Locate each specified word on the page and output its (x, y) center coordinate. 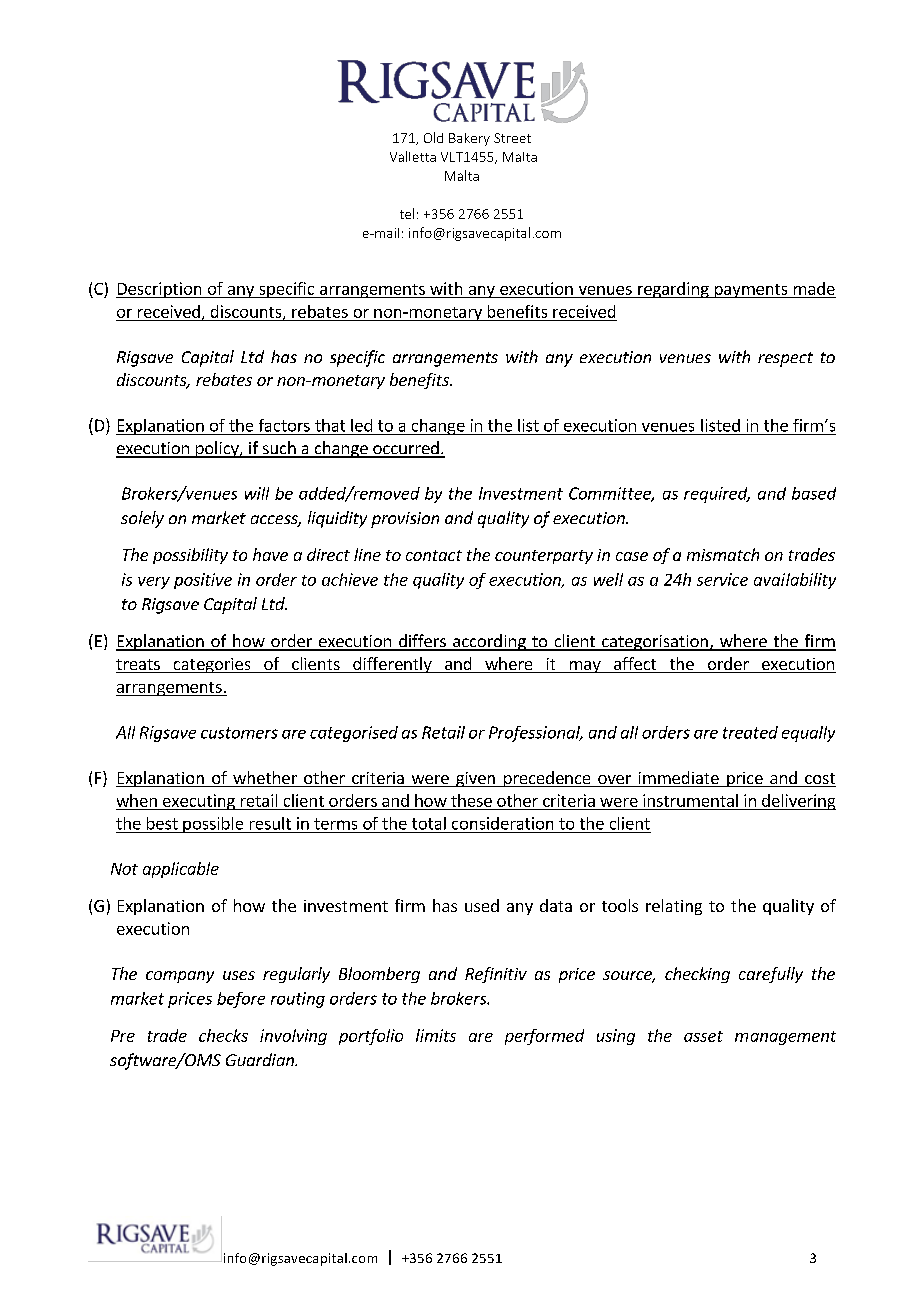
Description (160, 290)
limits (436, 1035)
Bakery (469, 139)
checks (223, 1035)
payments (751, 291)
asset (703, 1036)
